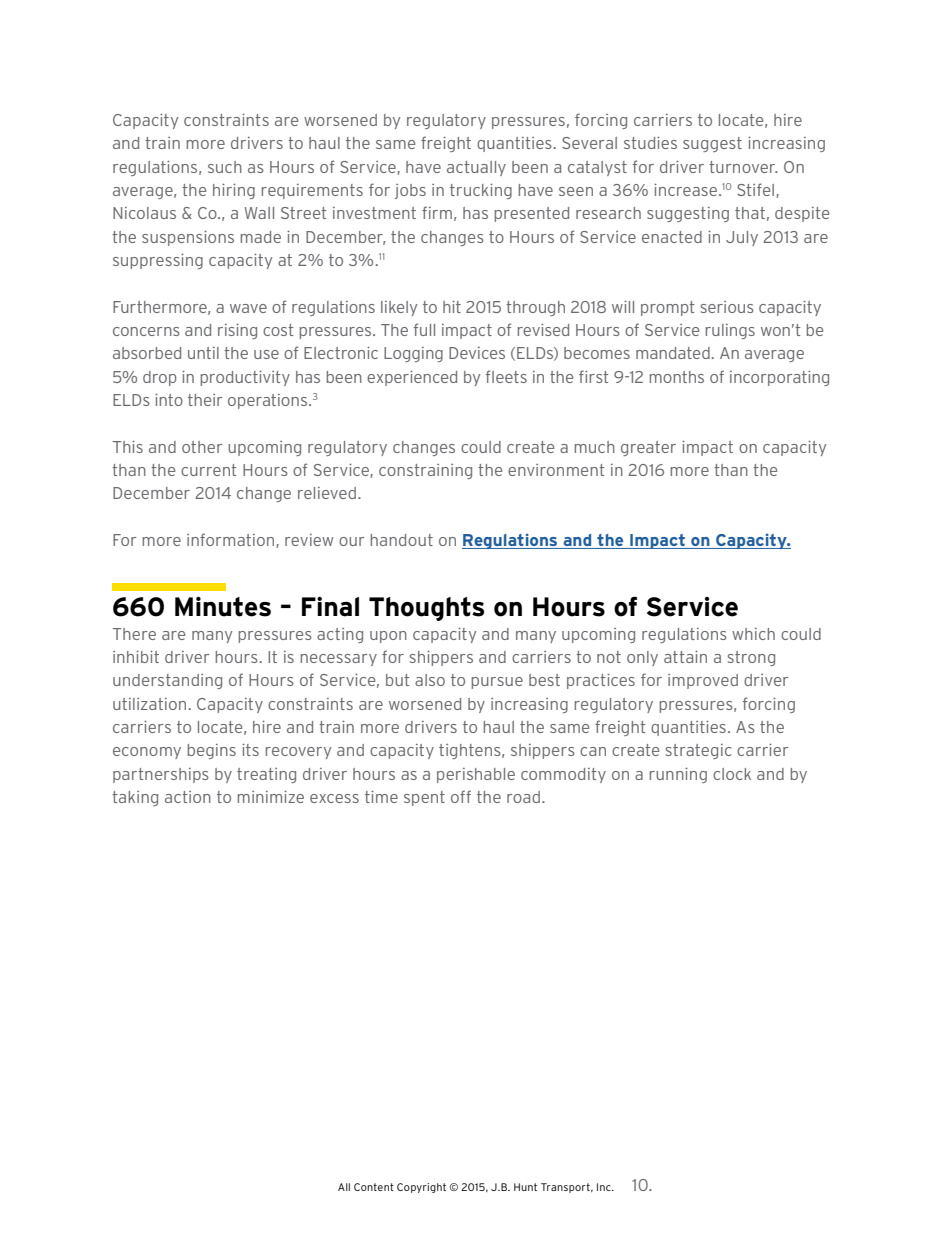 The image size is (952, 1233). What do you see at coordinates (188, 797) in the screenshot?
I see `action` at bounding box center [188, 797].
